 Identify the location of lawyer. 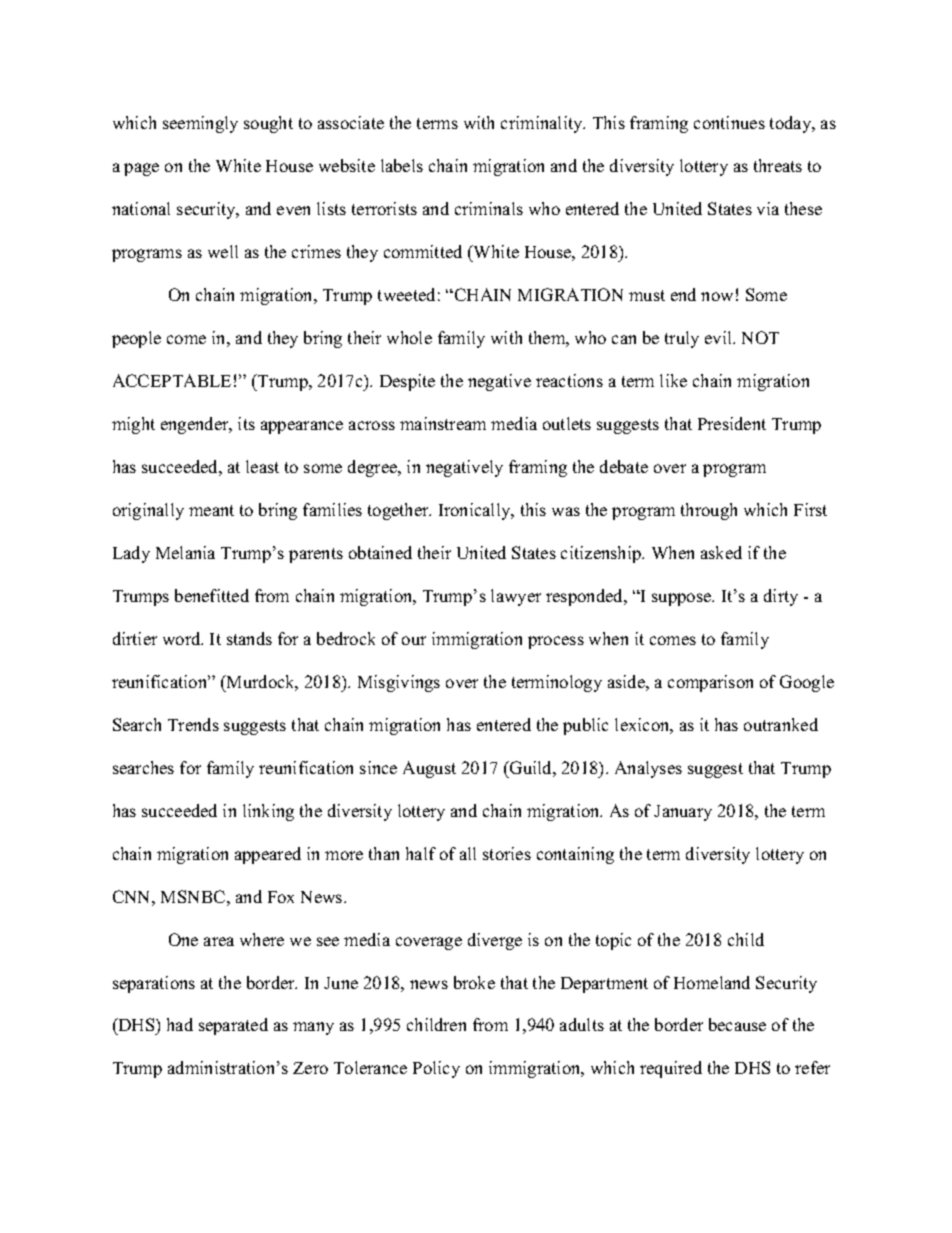
(516, 597).
